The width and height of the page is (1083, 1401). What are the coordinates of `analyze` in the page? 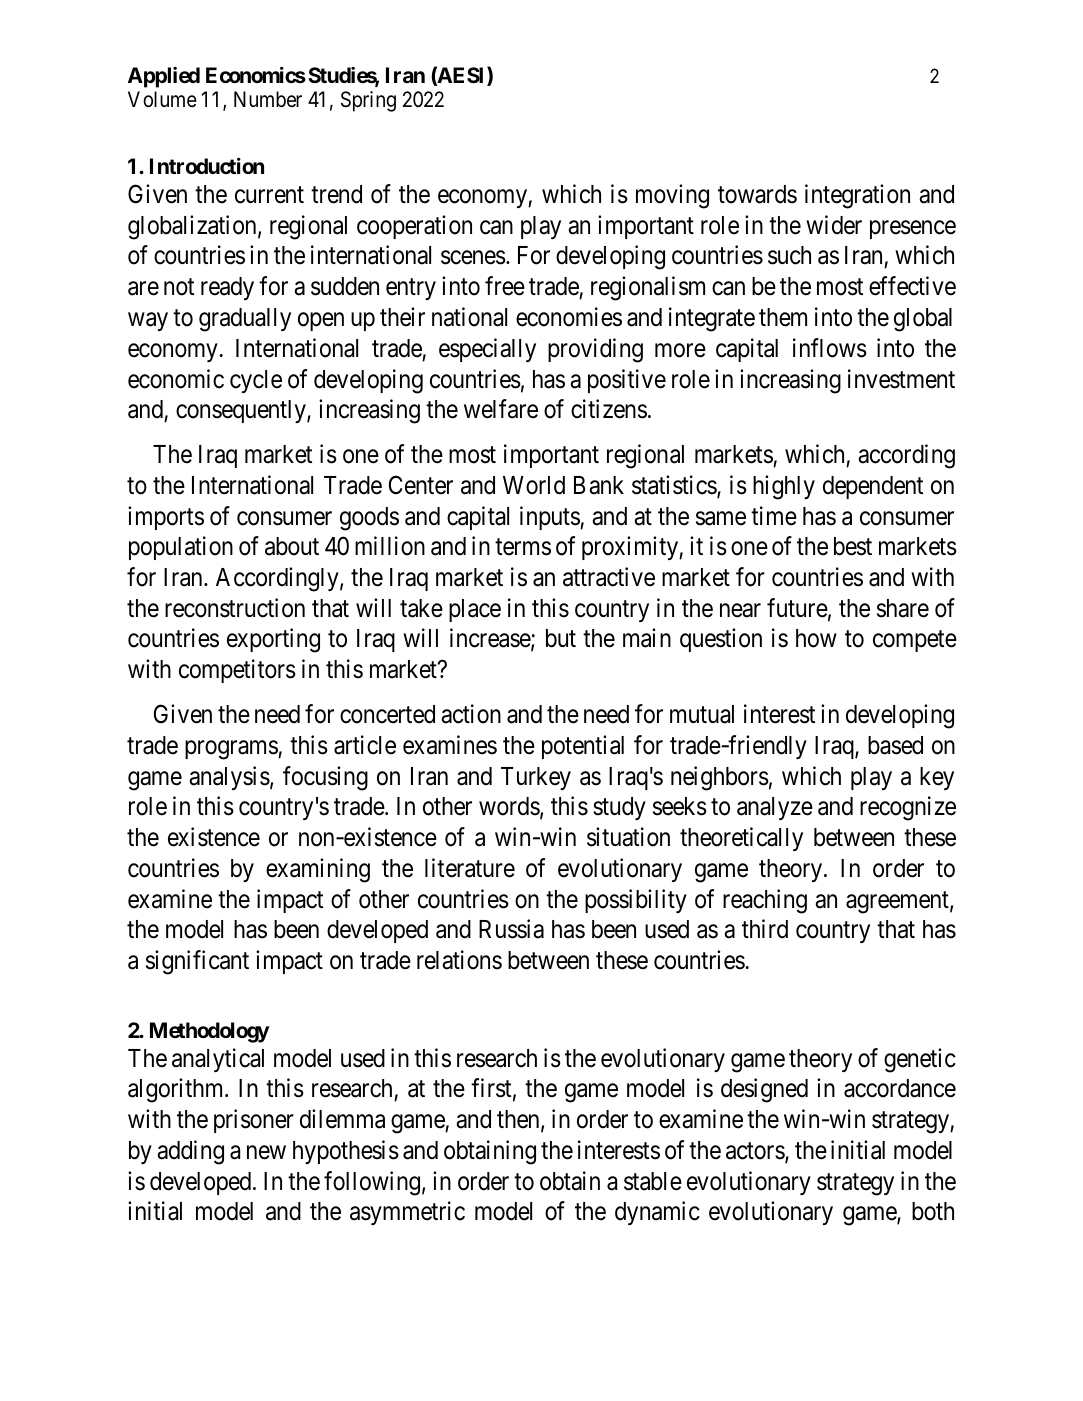 It's located at (775, 808).
